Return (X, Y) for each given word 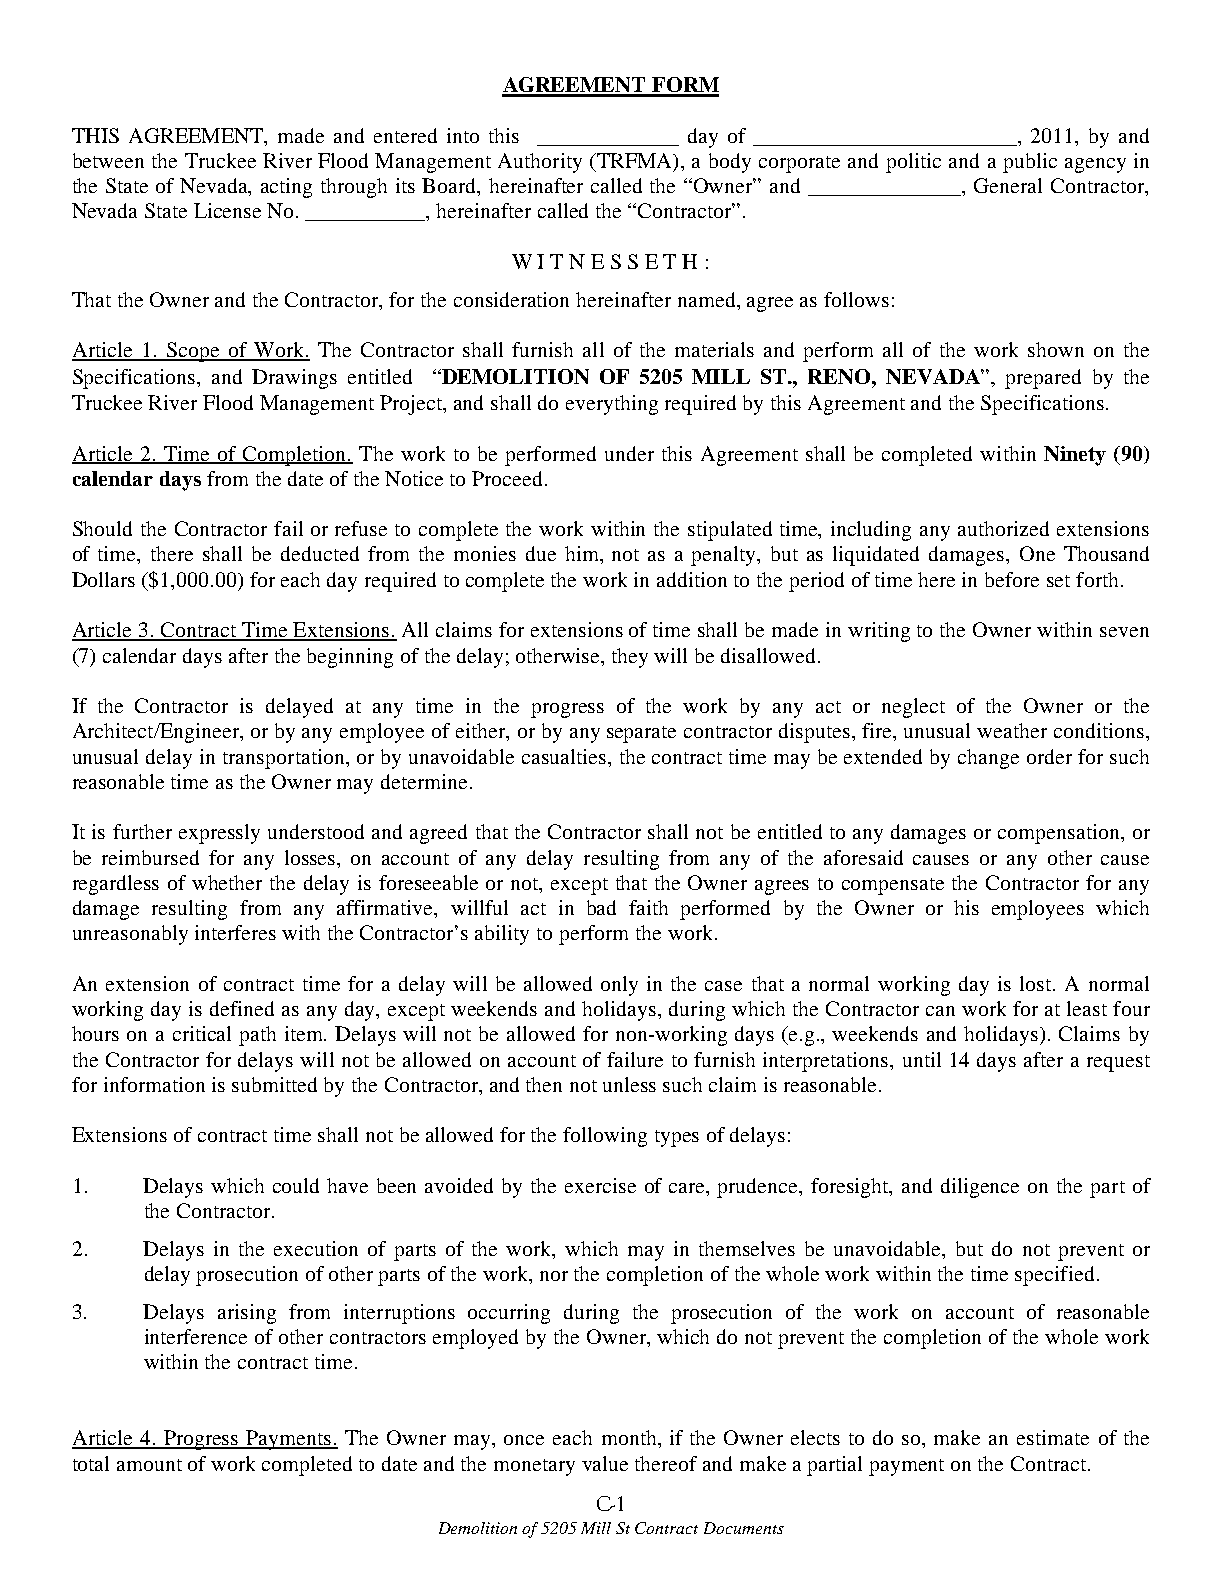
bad (601, 907)
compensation (1060, 834)
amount (149, 1465)
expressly (219, 834)
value (605, 1463)
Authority (540, 163)
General (1008, 185)
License (227, 210)
